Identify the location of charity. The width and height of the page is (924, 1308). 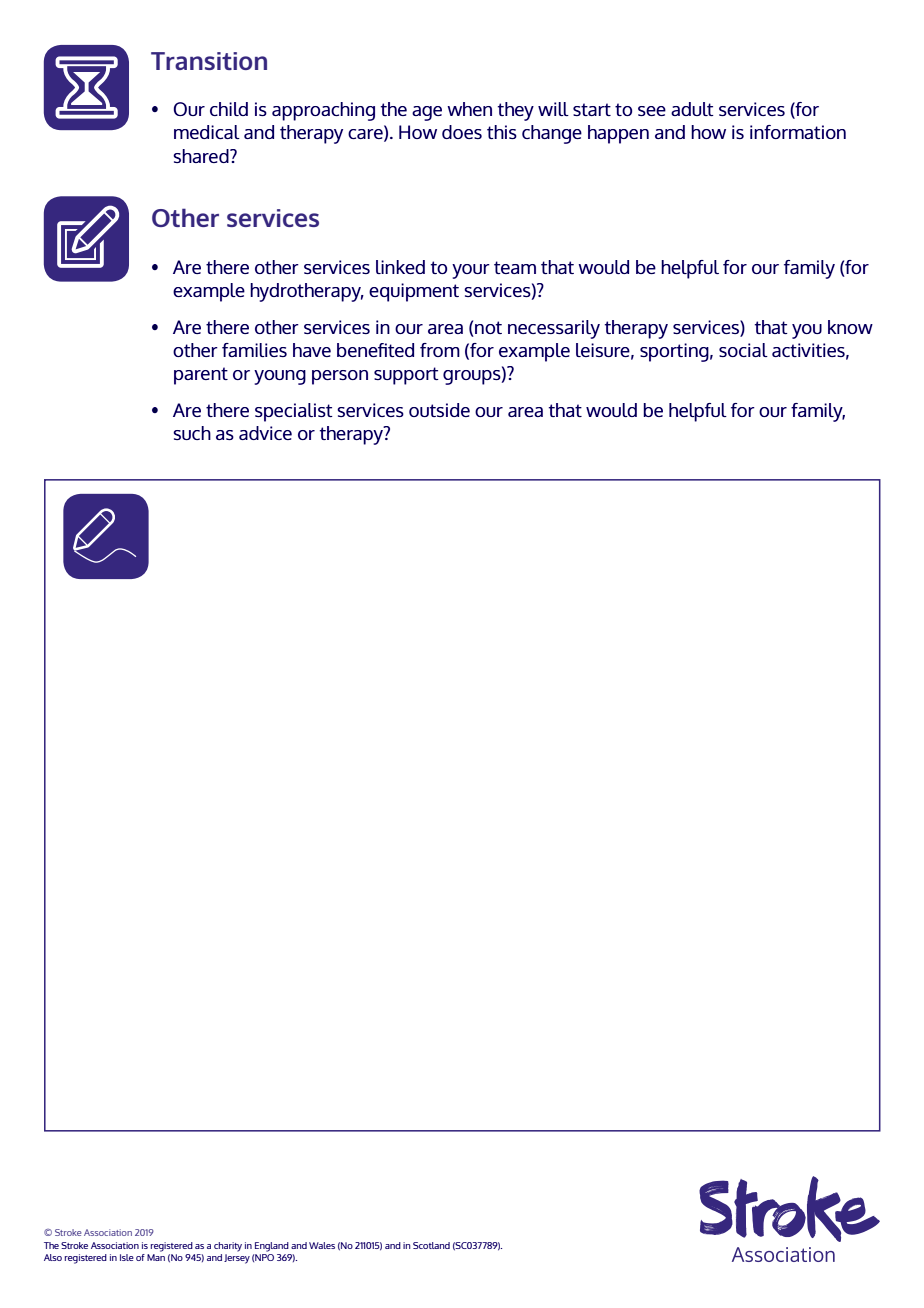
(228, 1247).
